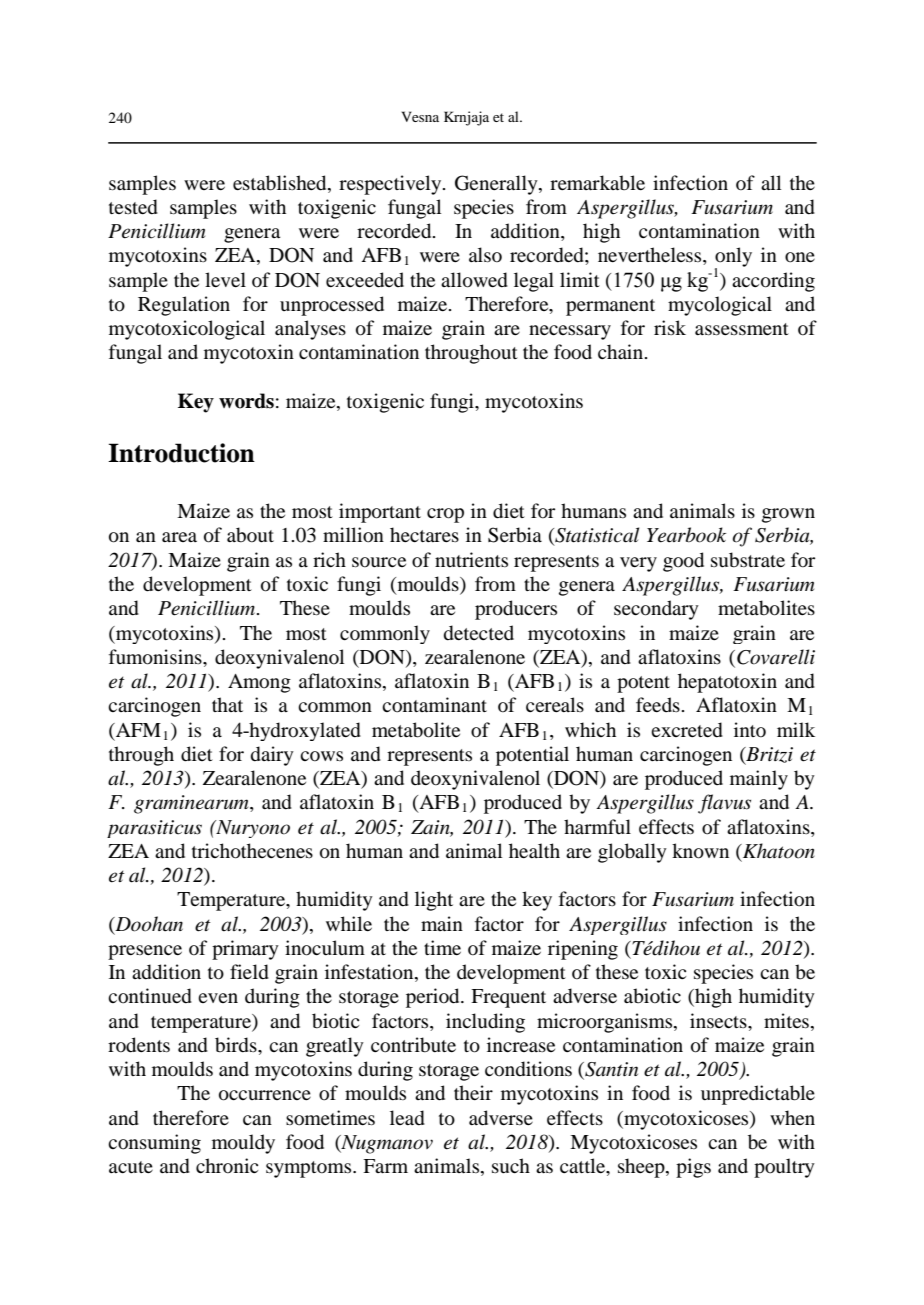 Image resolution: width=924 pixels, height=1305 pixels. Describe the element at coordinates (651, 256) in the document. I see `nevertheless` at that location.
